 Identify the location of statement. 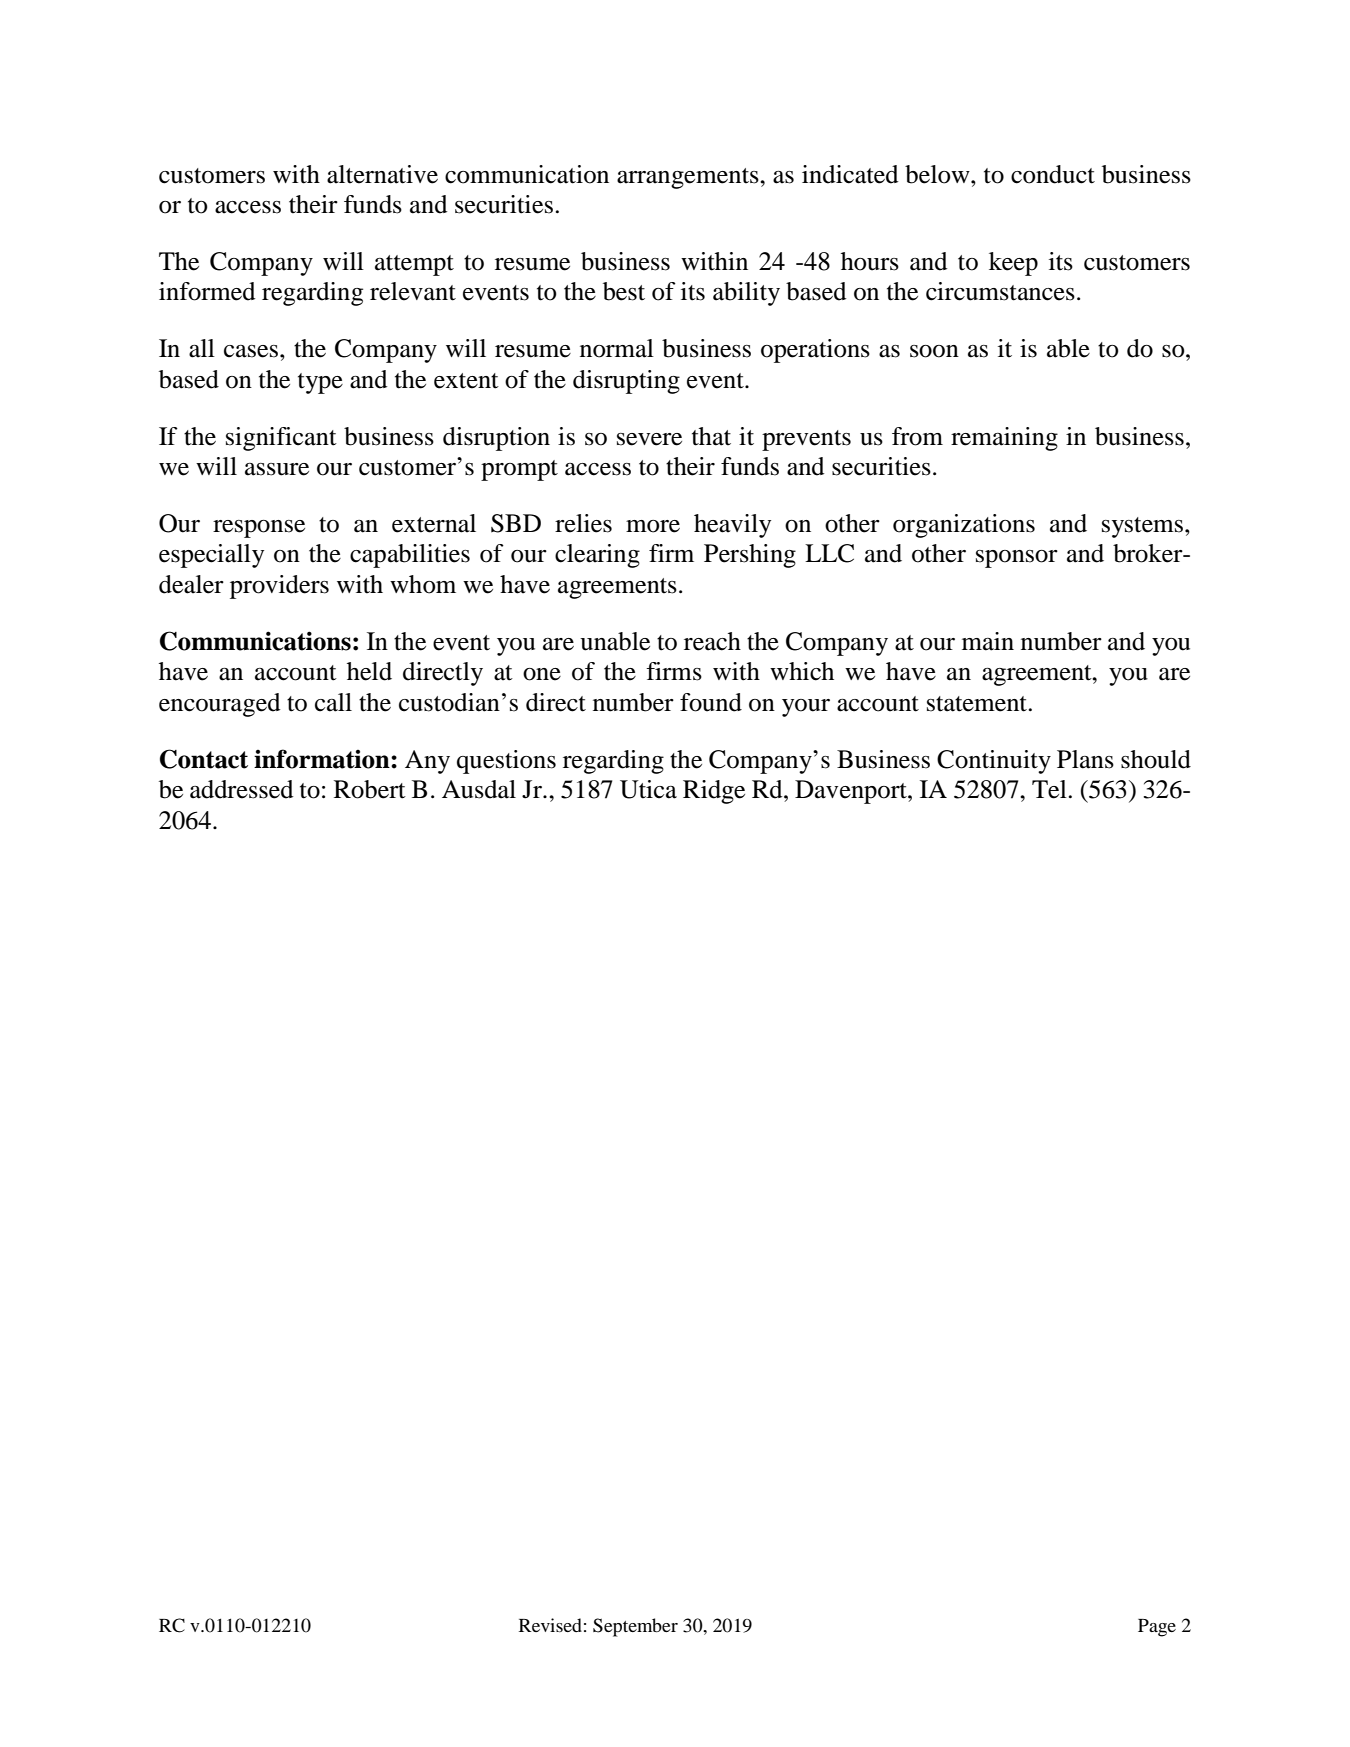
(978, 704).
